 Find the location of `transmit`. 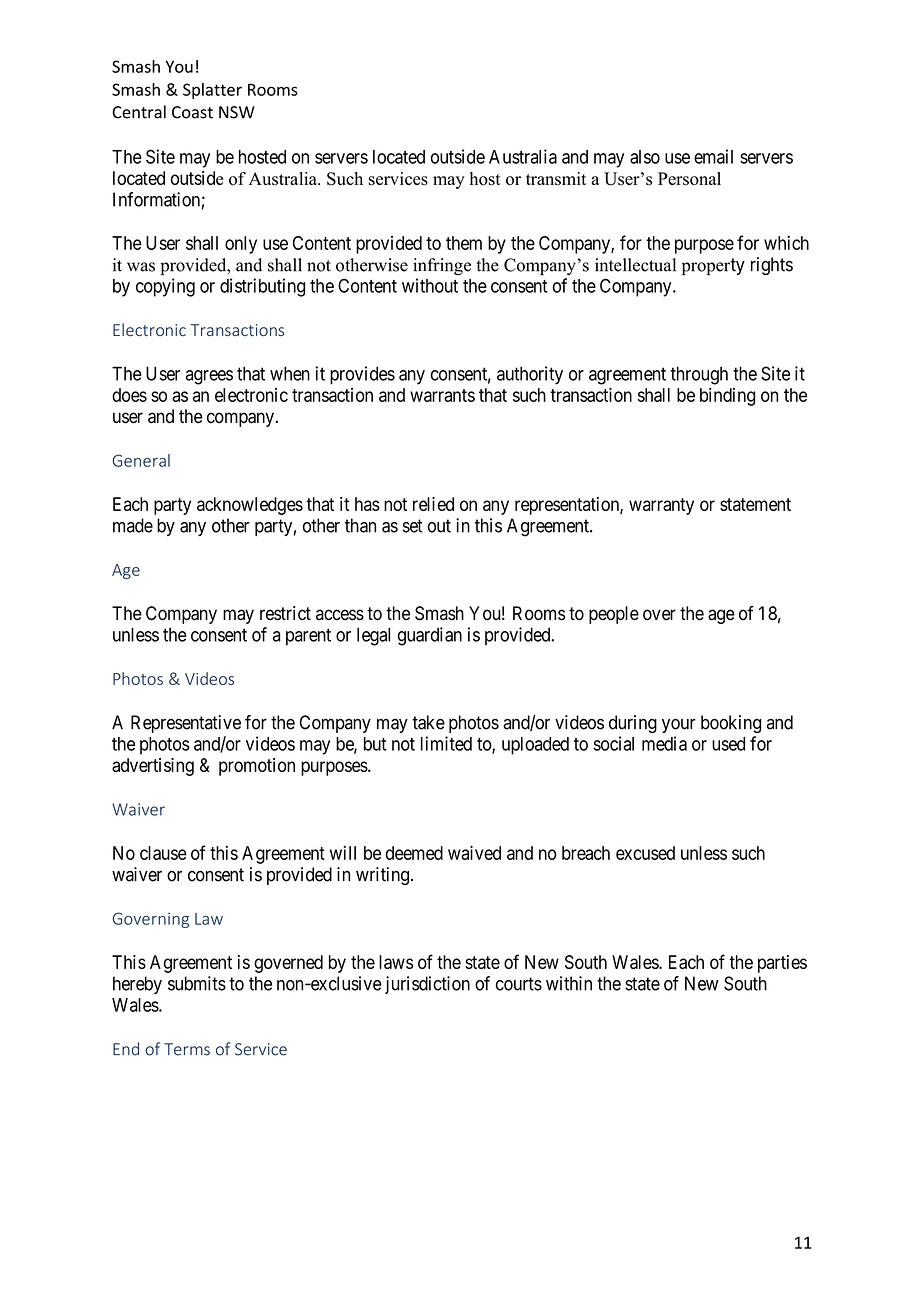

transmit is located at coordinates (556, 179).
